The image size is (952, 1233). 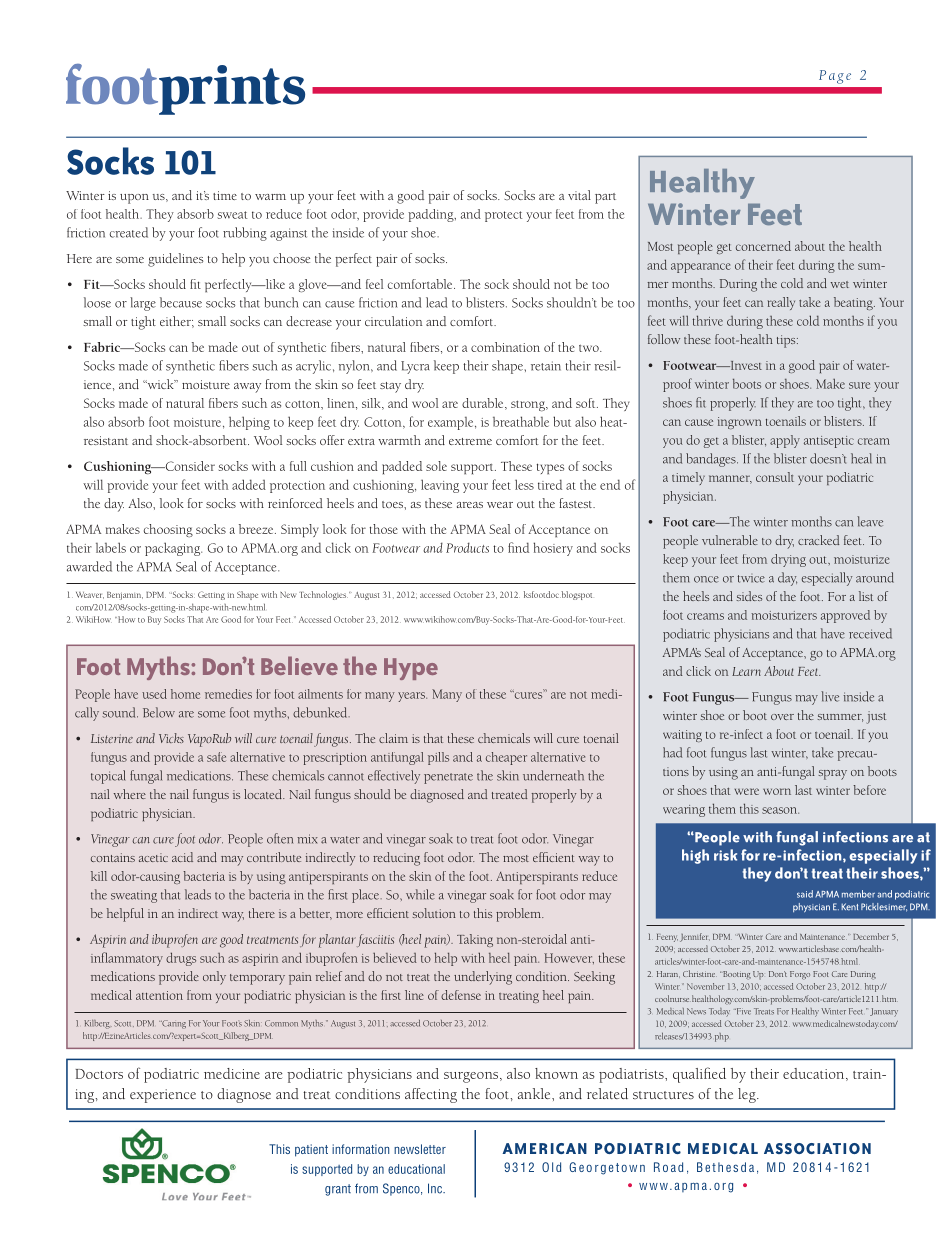 I want to click on patient, so click(x=311, y=1150).
